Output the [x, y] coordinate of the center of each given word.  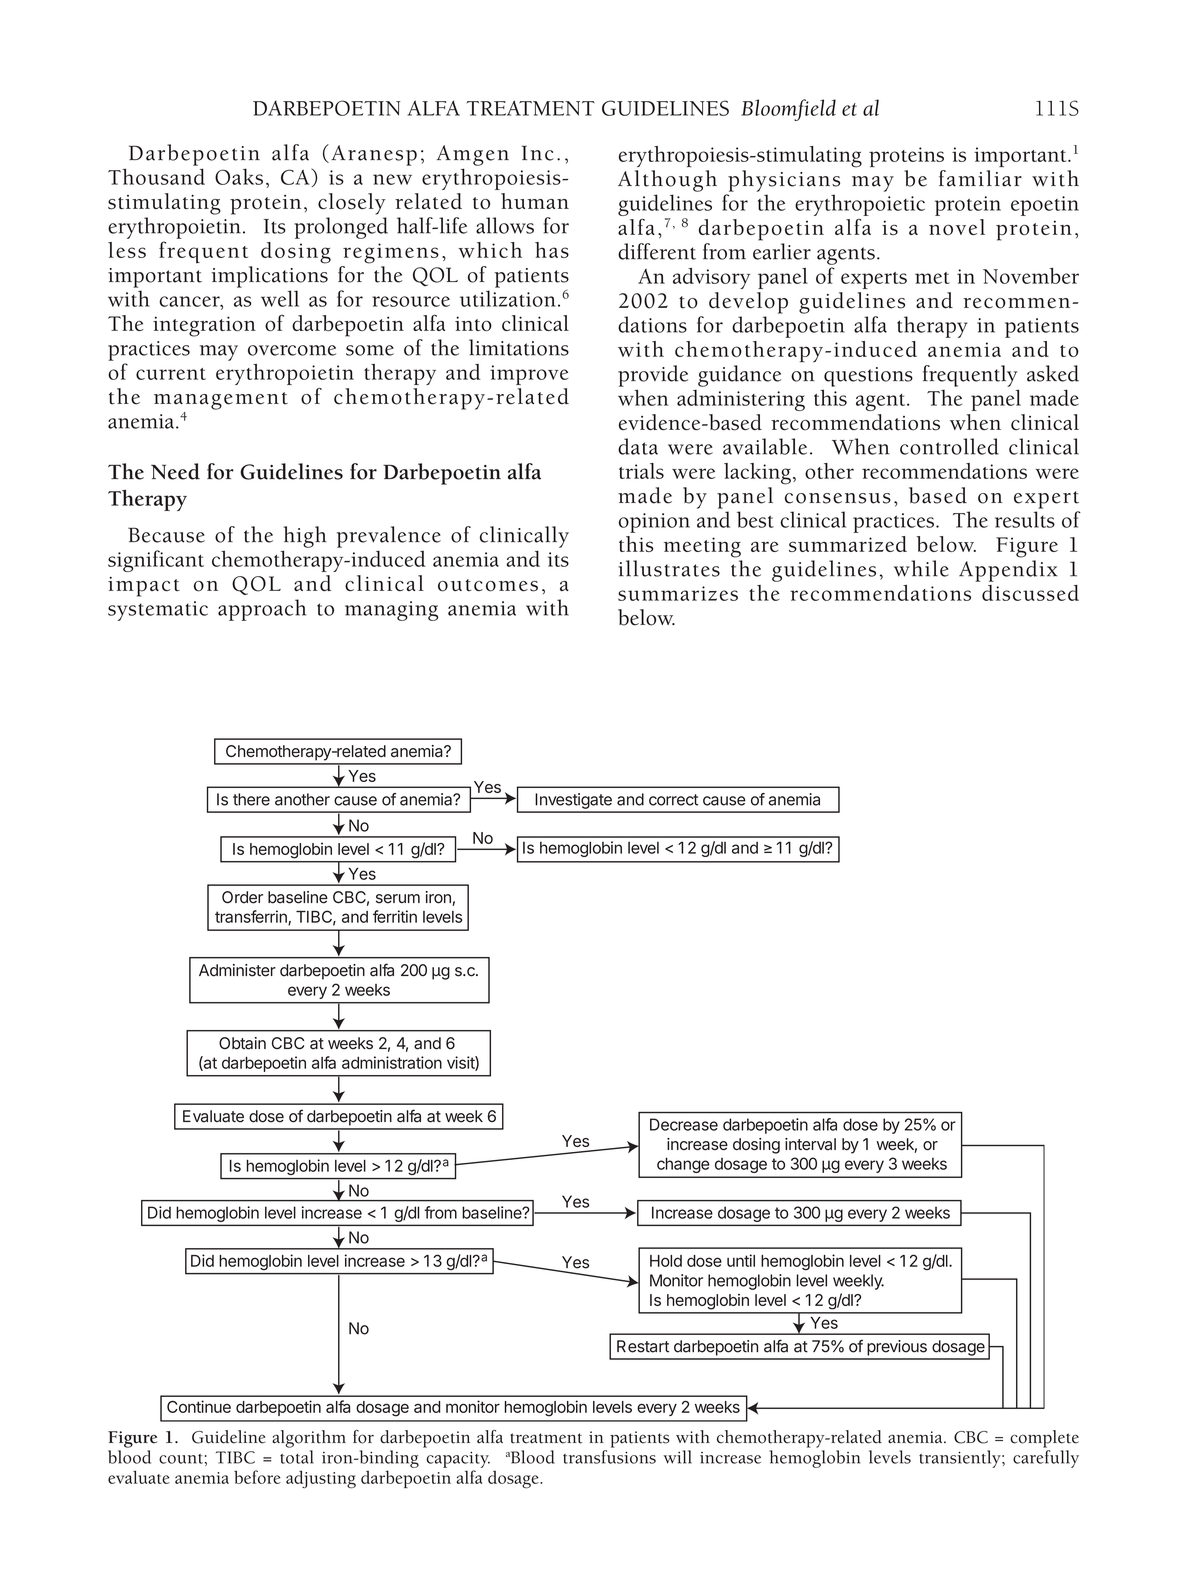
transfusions [609, 1457]
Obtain [242, 1043]
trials [641, 471]
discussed [1030, 593]
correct [673, 800]
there [251, 799]
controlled [949, 446]
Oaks [239, 176]
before [257, 1477]
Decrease [684, 1124]
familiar [980, 178]
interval [810, 1144]
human [535, 201]
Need [175, 471]
